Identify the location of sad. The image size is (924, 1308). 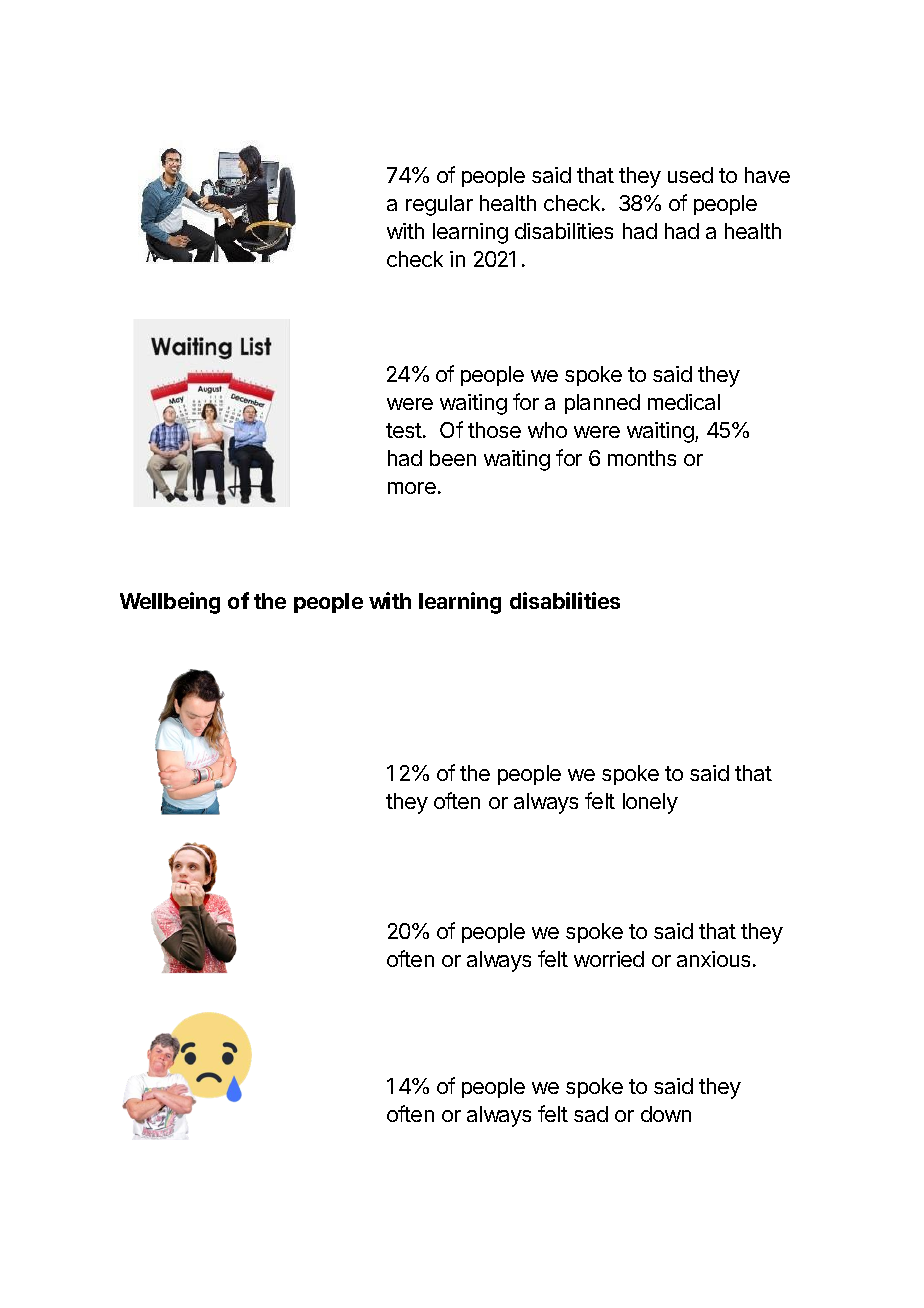
(591, 1114).
